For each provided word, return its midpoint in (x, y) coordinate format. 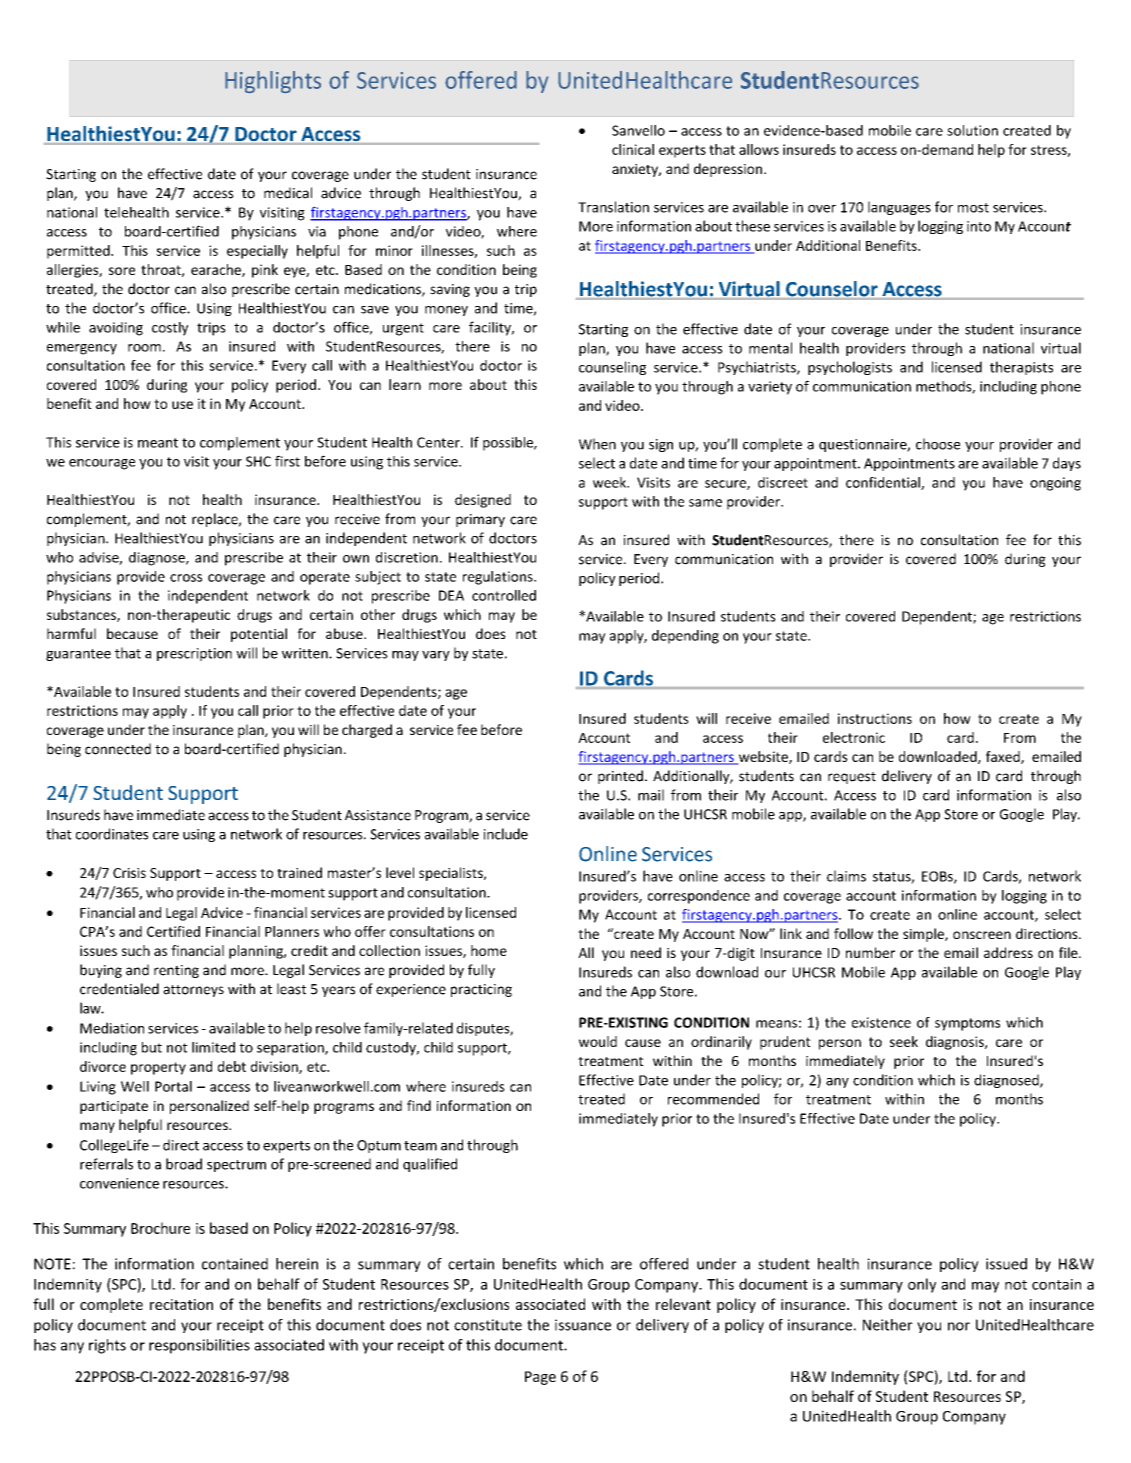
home (489, 950)
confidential (884, 483)
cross (186, 578)
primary (480, 520)
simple (924, 935)
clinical (633, 149)
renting (176, 971)
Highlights (273, 82)
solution (972, 130)
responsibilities (199, 1346)
